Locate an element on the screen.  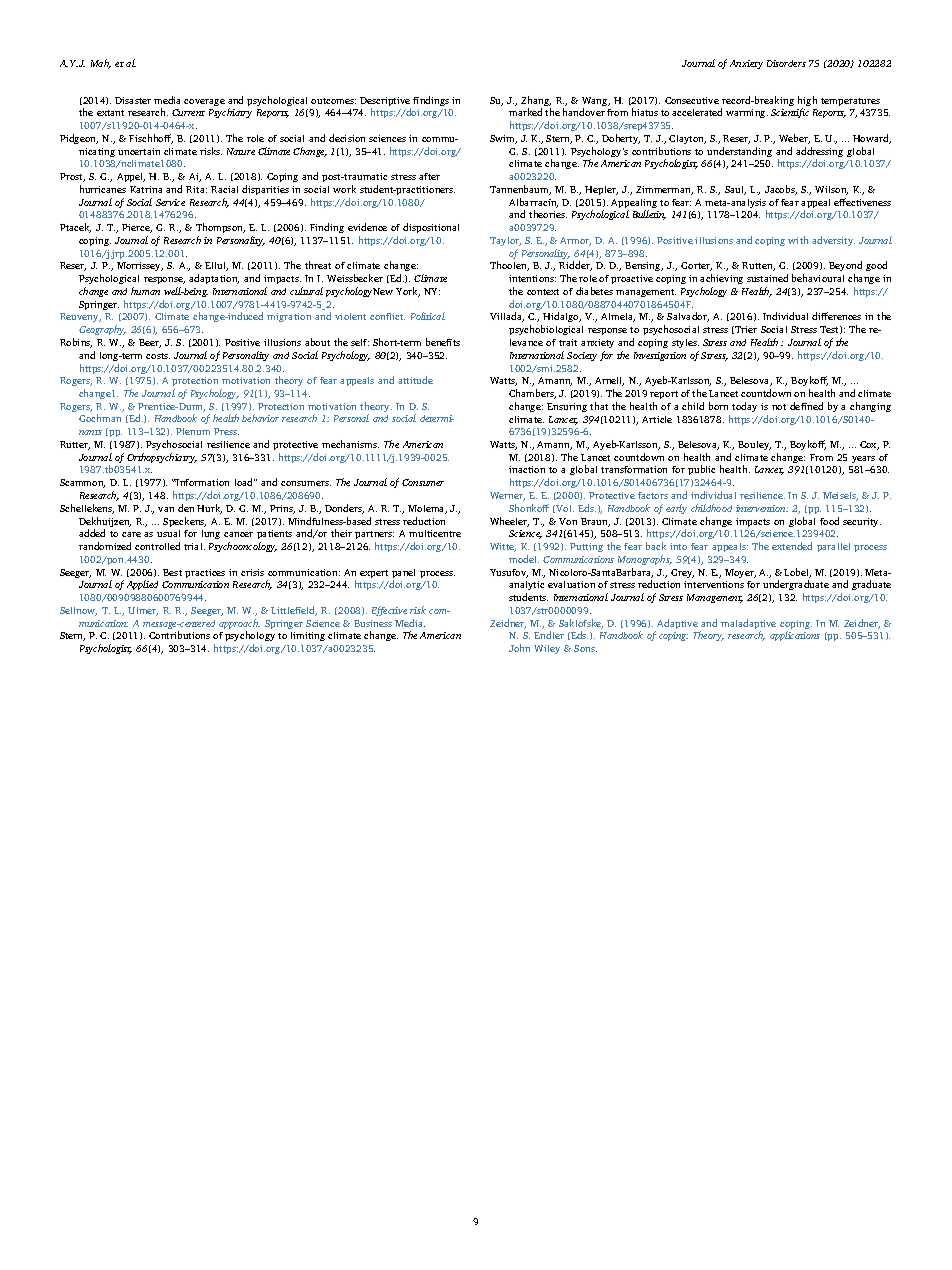
Werner is located at coordinates (507, 496).
